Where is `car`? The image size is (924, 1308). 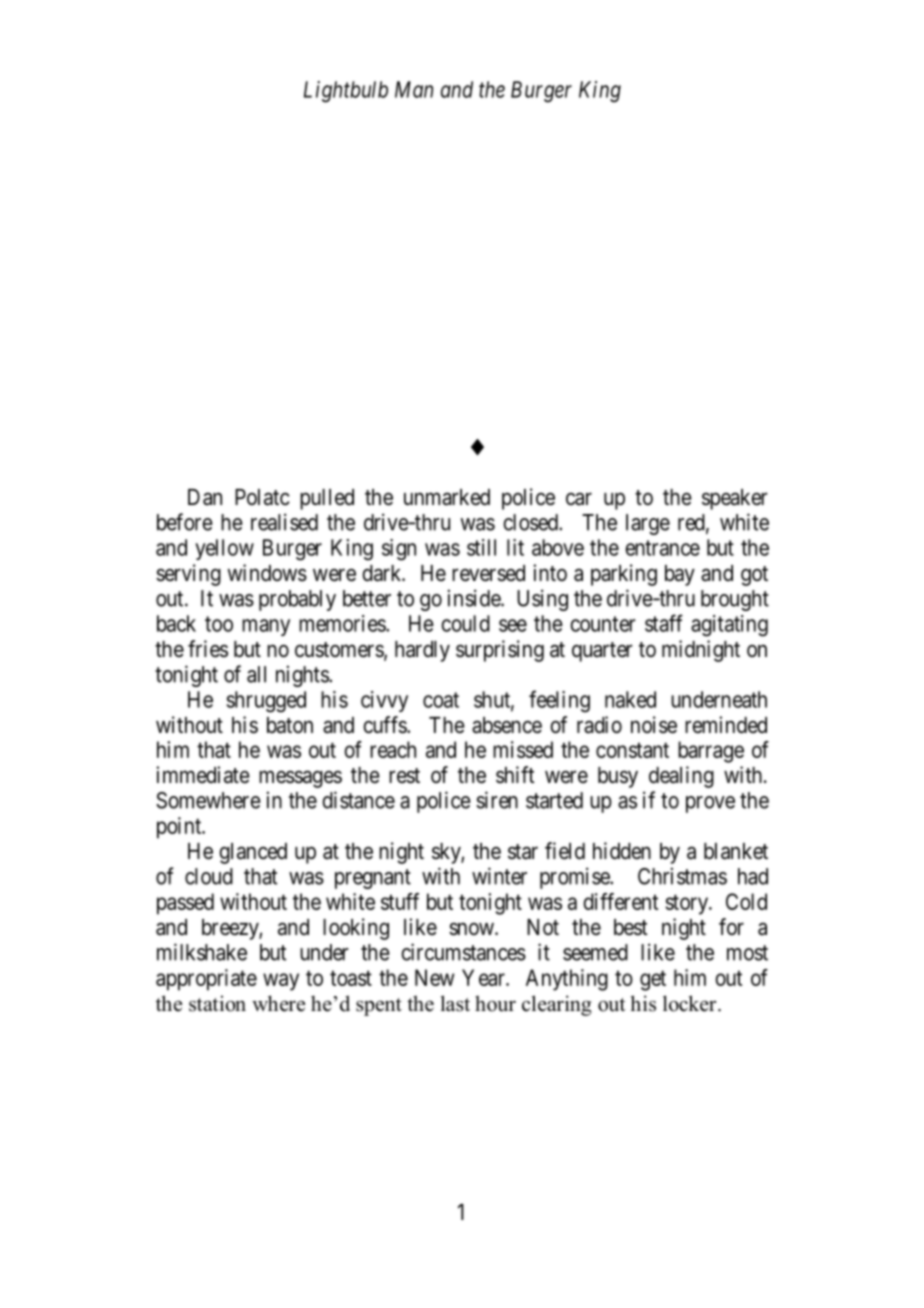
car is located at coordinates (579, 499).
